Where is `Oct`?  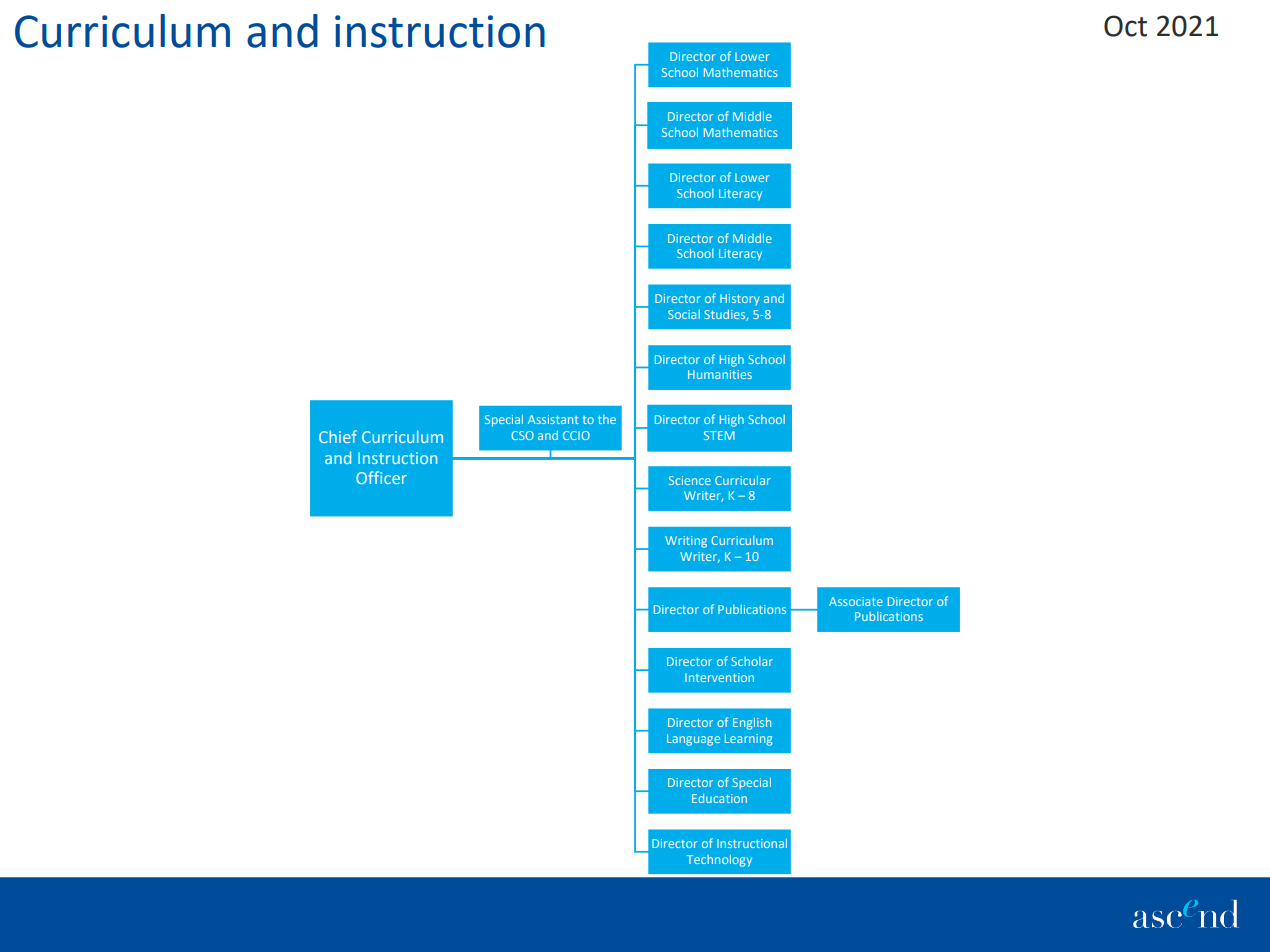
Oct is located at coordinates (1125, 26).
